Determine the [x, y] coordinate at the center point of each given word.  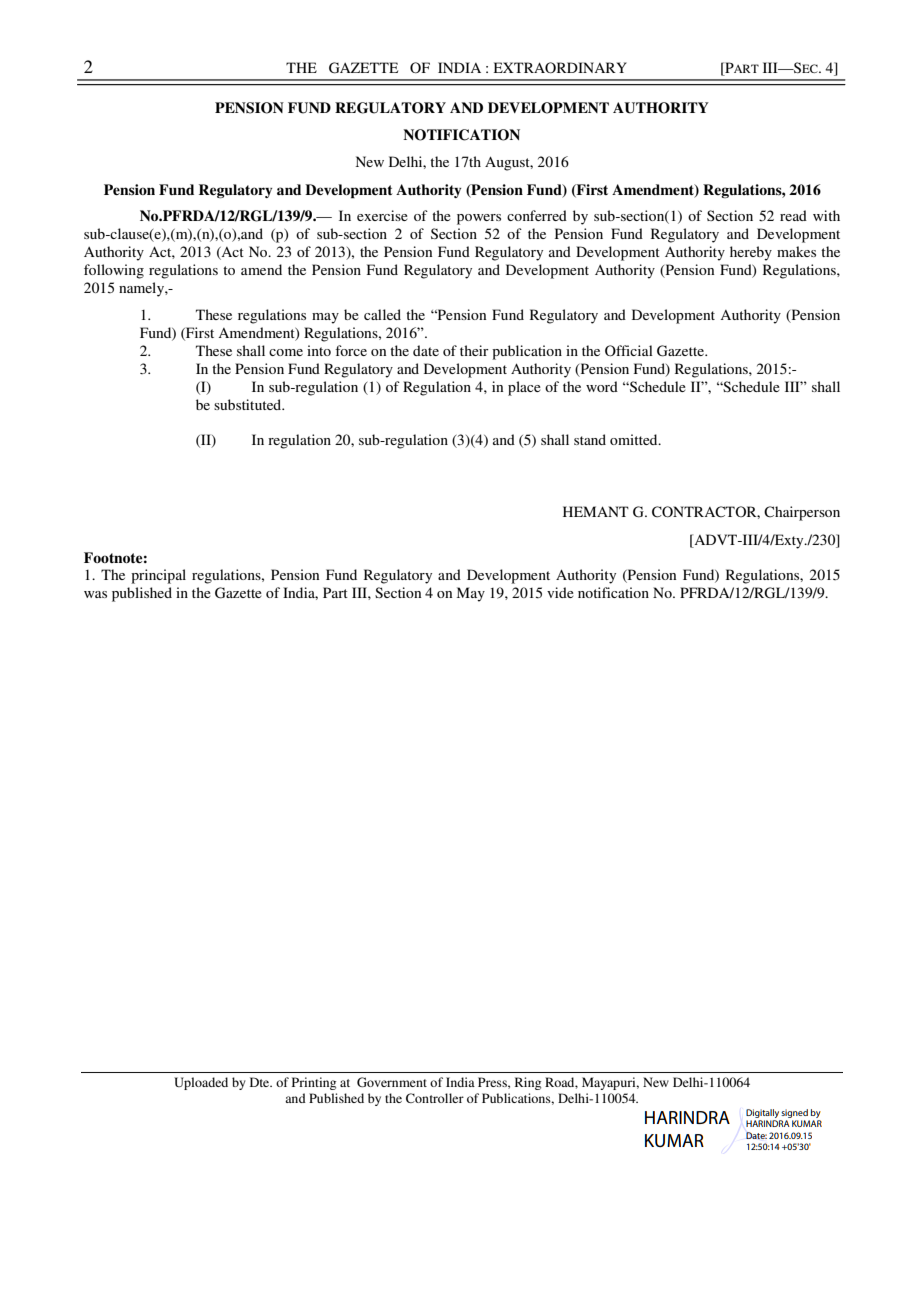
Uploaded [201, 1083]
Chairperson [802, 513]
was [95, 594]
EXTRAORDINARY [560, 68]
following [114, 271]
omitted [635, 439]
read [793, 215]
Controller [435, 1098]
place [524, 388]
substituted [249, 404]
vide [560, 592]
